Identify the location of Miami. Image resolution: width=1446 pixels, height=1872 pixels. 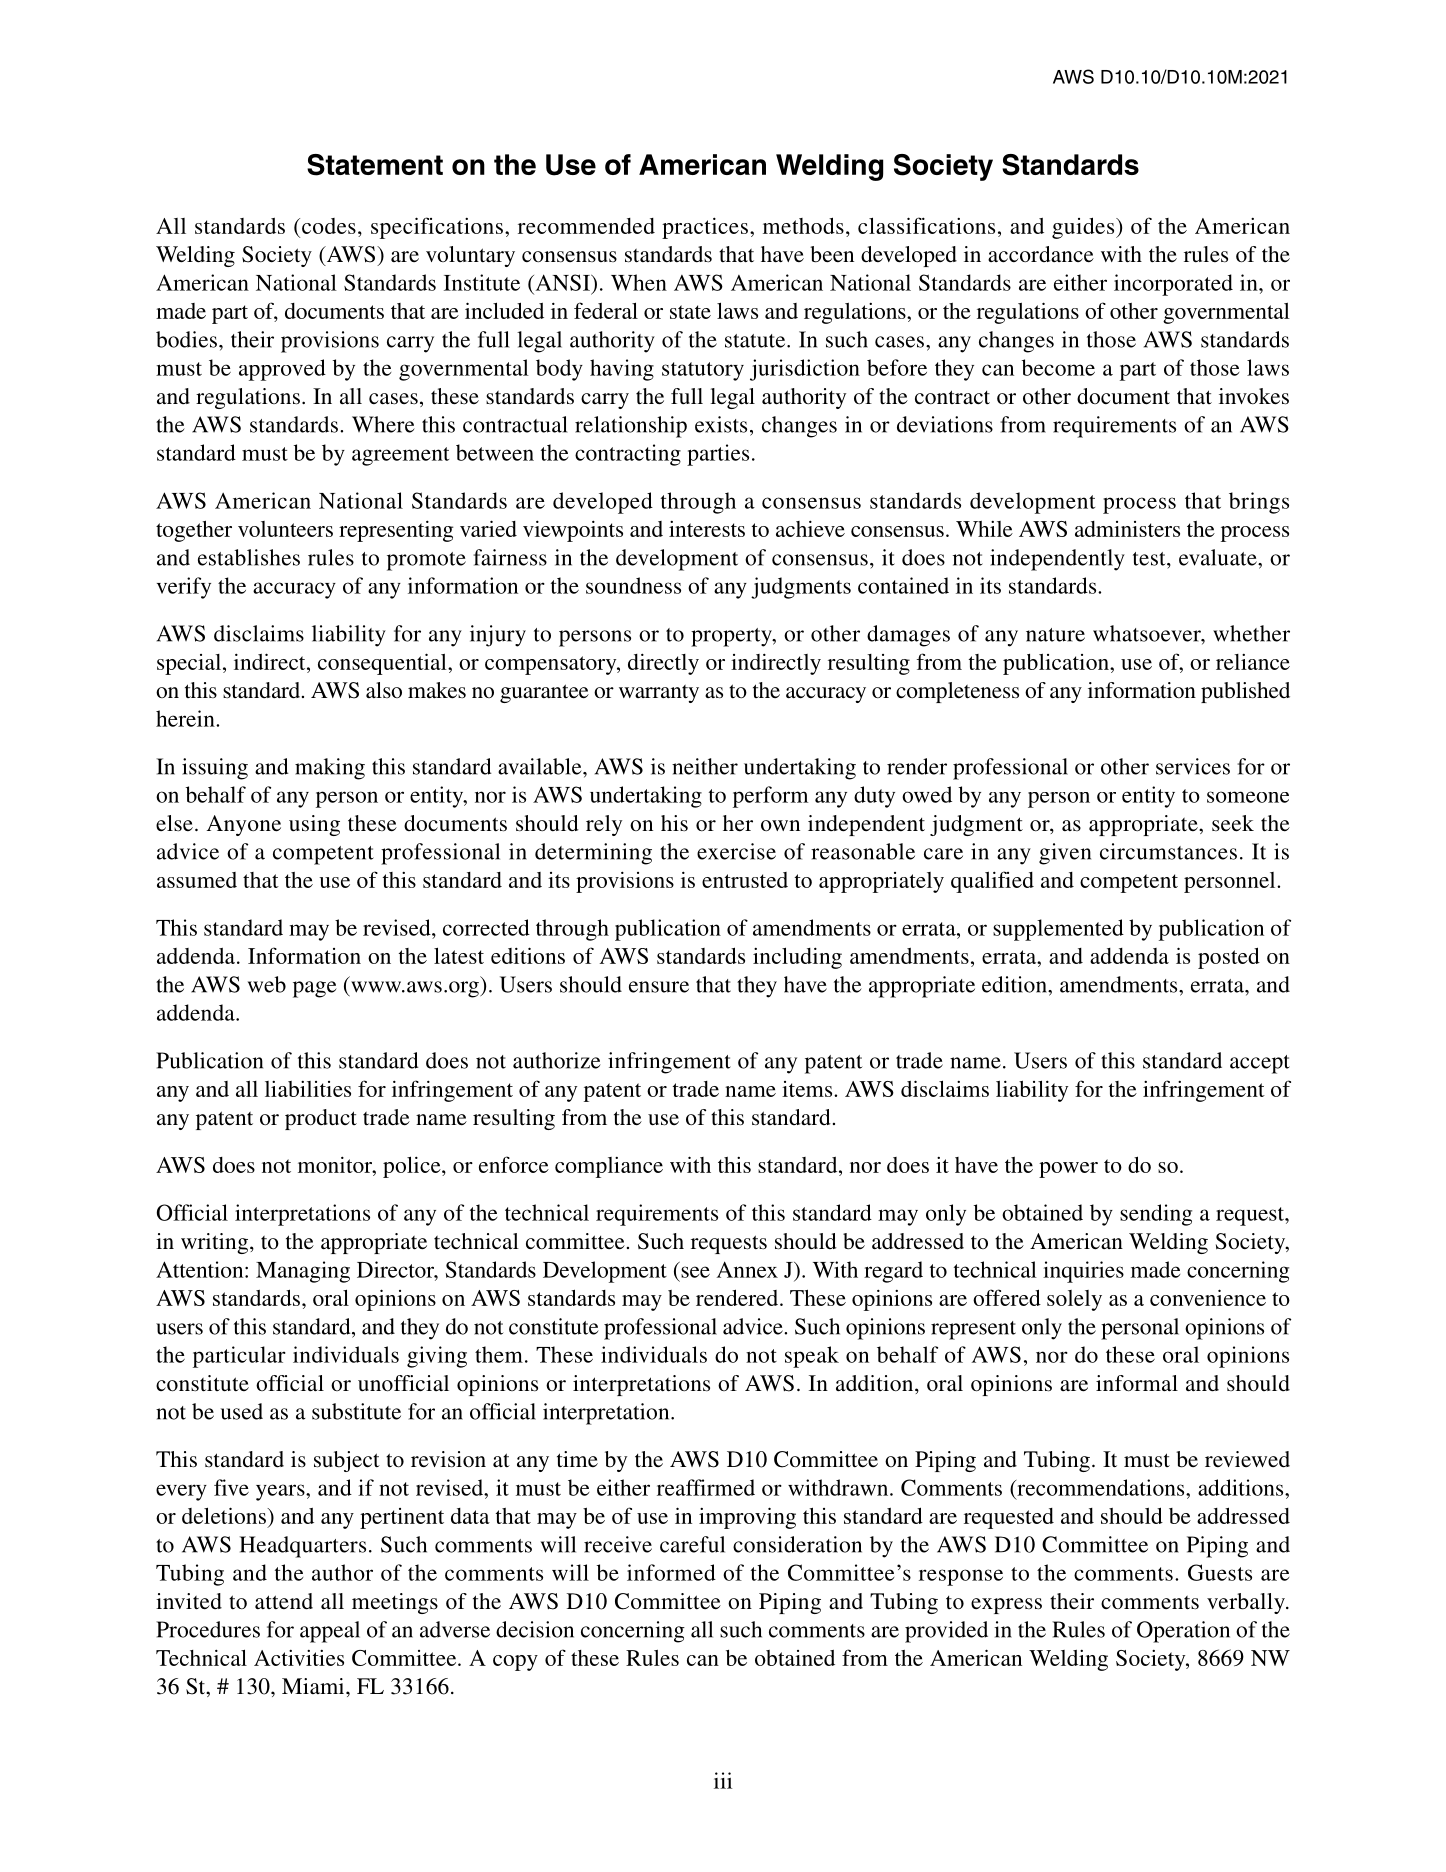
(314, 1686).
